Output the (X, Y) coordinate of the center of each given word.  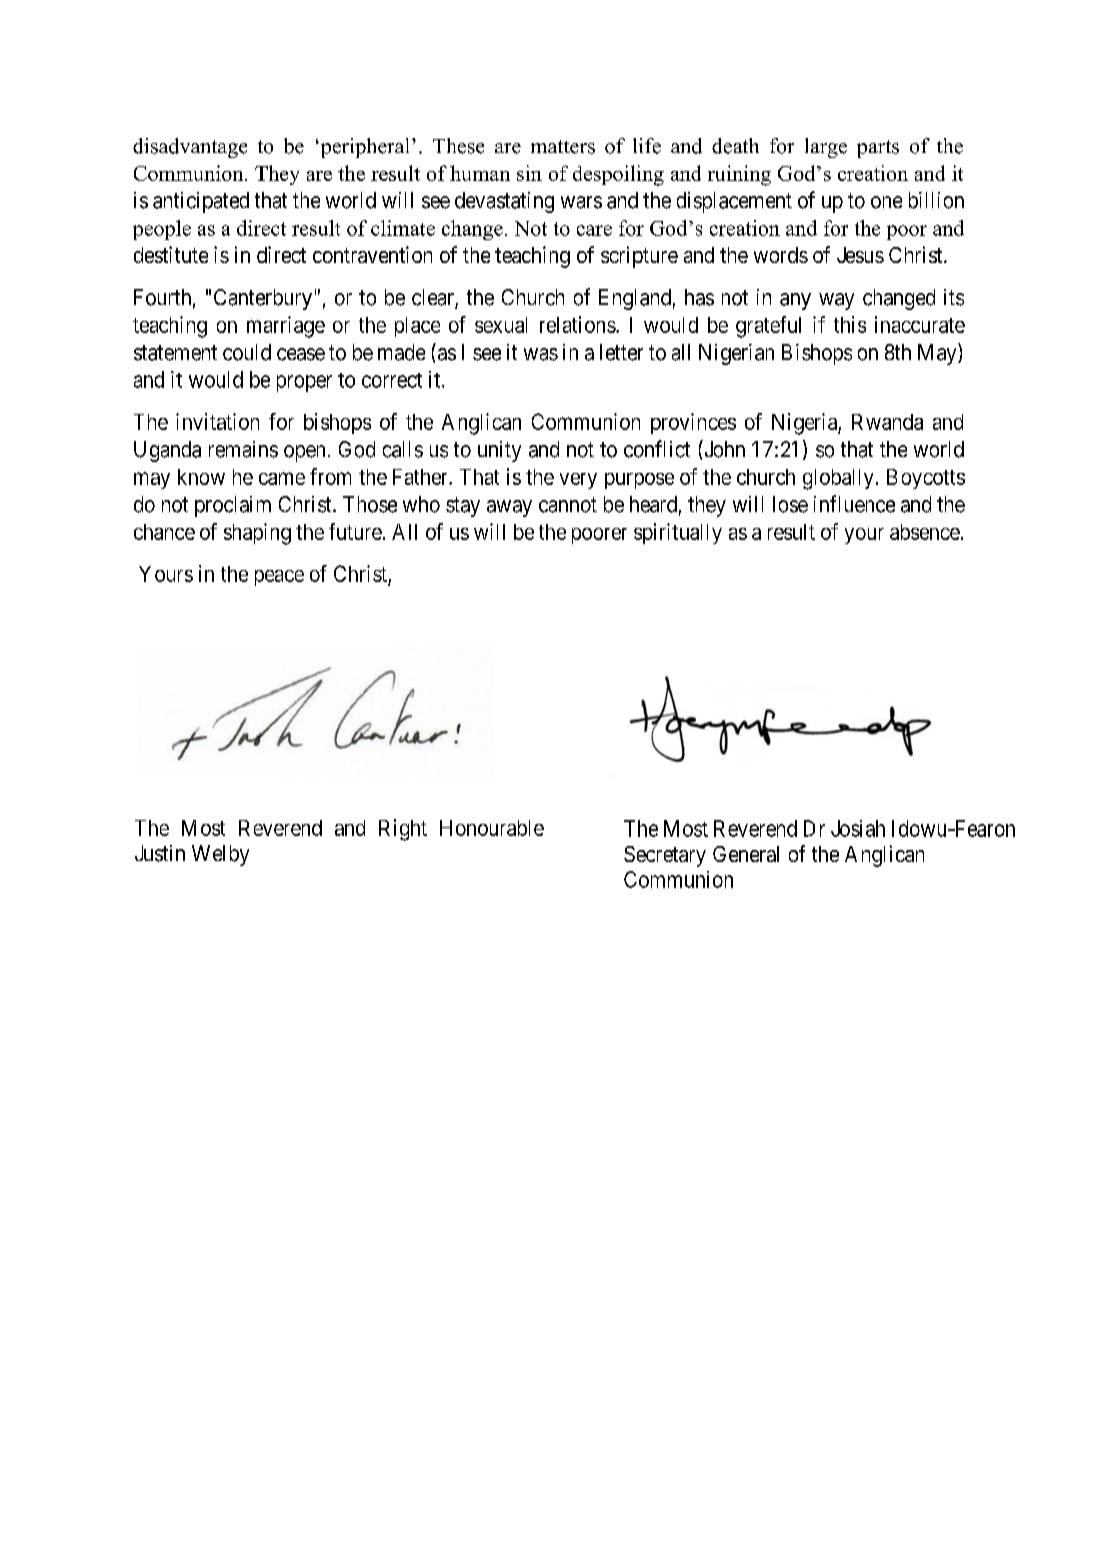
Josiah (858, 828)
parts (878, 149)
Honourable (492, 828)
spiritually (678, 533)
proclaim (233, 506)
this (850, 324)
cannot (568, 505)
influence (854, 504)
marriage (286, 327)
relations (578, 324)
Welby (220, 855)
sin (529, 173)
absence (925, 532)
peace (279, 578)
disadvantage (190, 148)
